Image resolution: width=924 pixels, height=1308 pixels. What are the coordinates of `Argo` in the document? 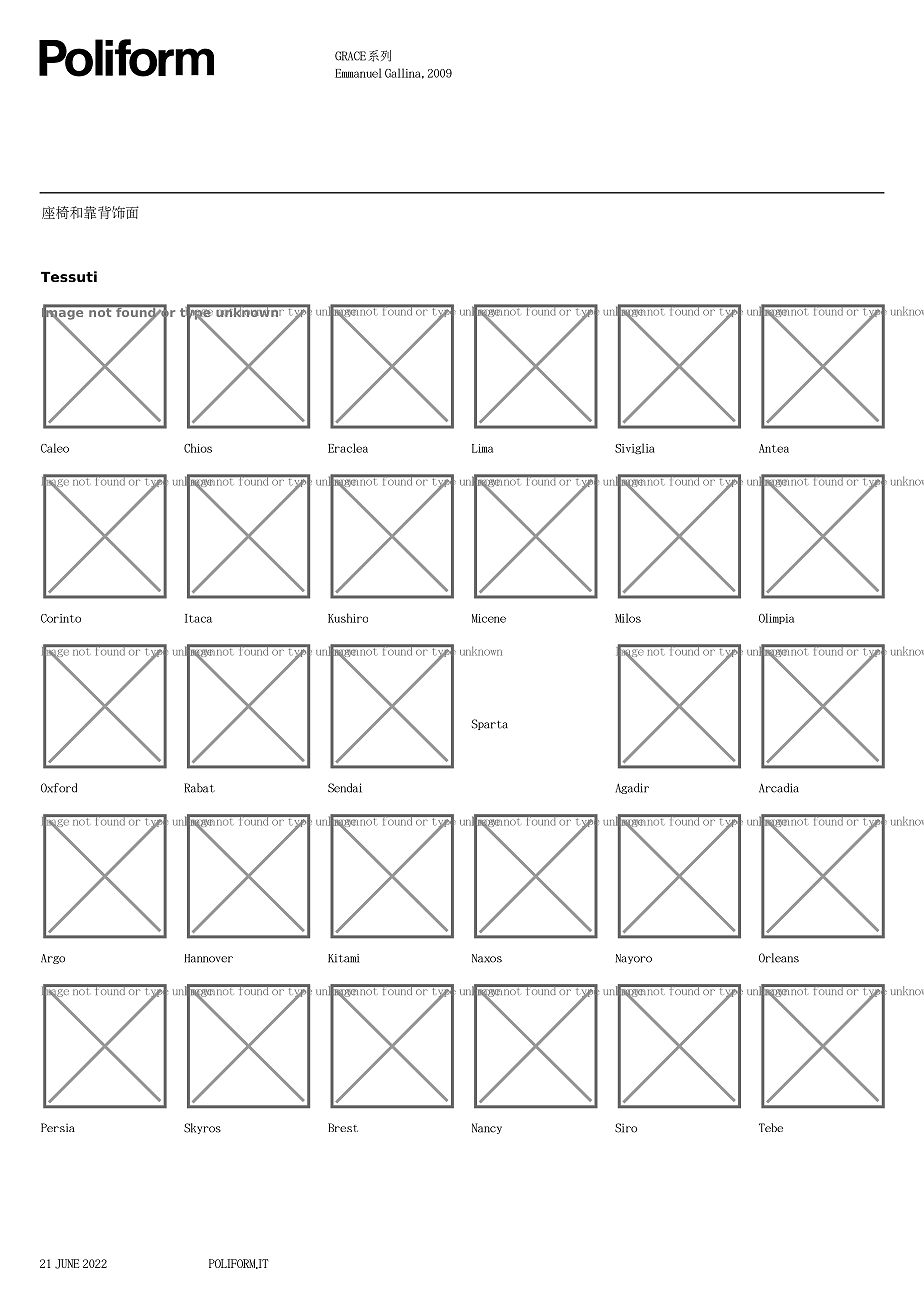 It's located at (53, 959).
